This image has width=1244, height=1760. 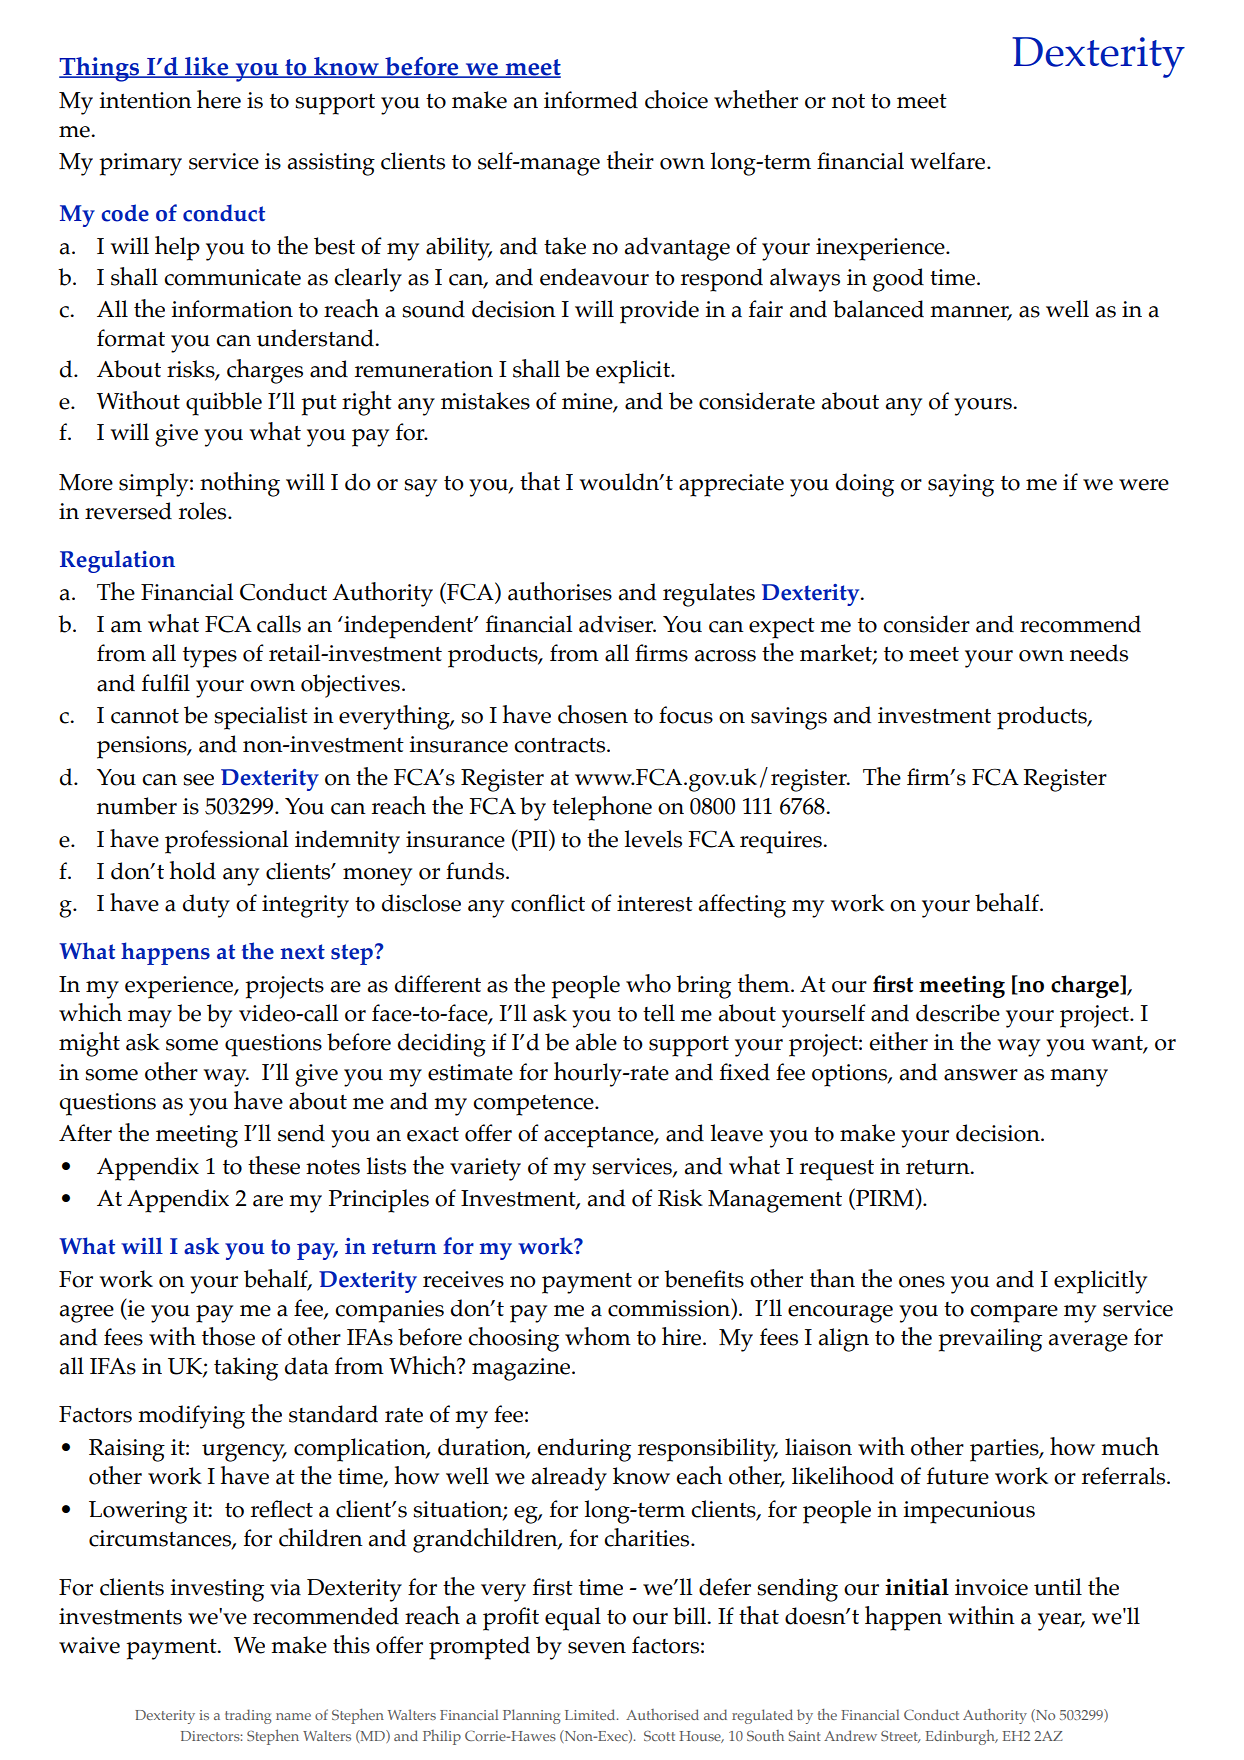 I want to click on trading, so click(x=248, y=1716).
